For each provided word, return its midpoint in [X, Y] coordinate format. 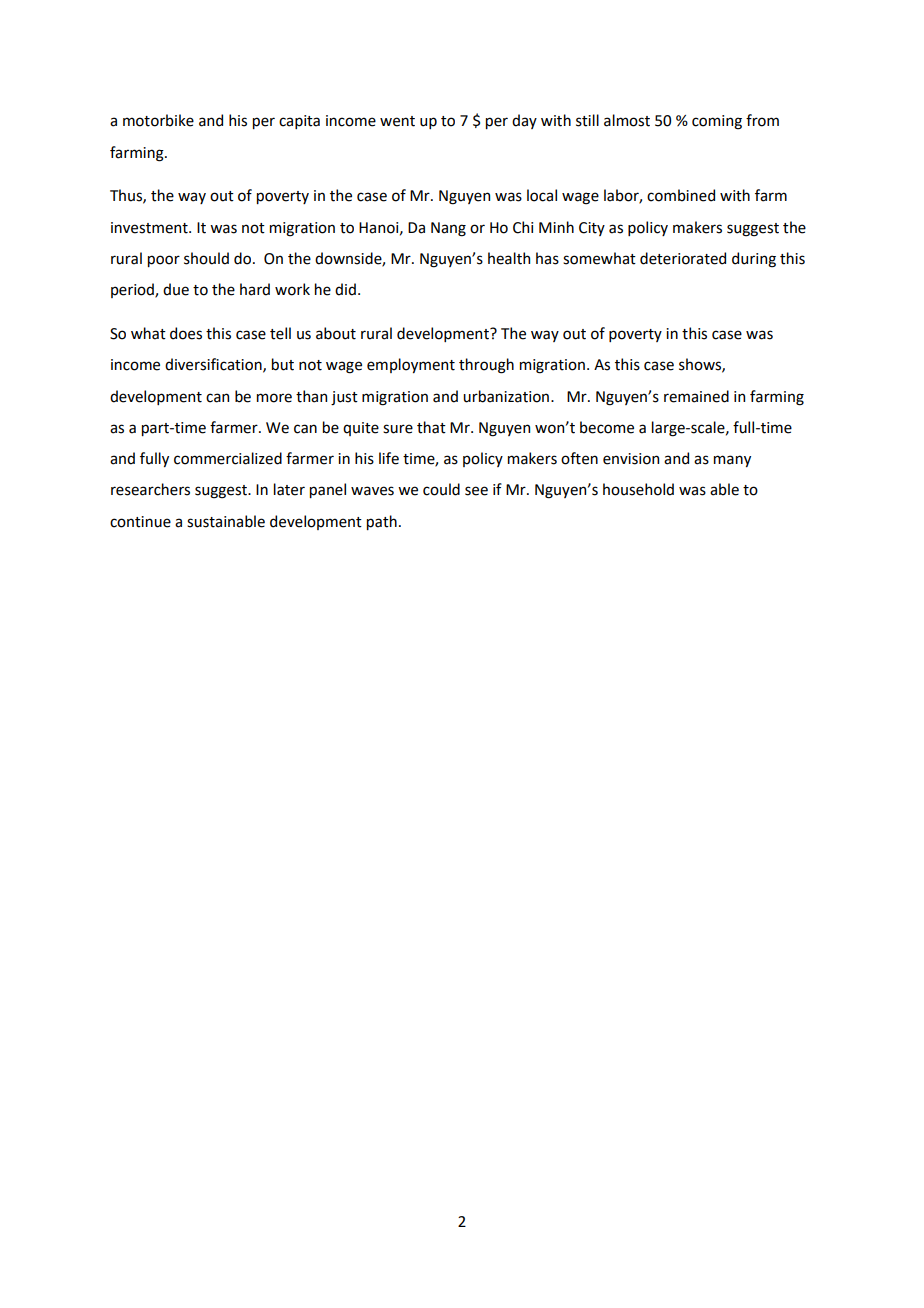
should [206, 258]
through [486, 366]
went [397, 121]
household [638, 489]
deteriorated [683, 258]
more [274, 398]
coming [717, 122]
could [441, 489]
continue [140, 522]
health [509, 258]
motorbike [158, 120]
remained [696, 396]
